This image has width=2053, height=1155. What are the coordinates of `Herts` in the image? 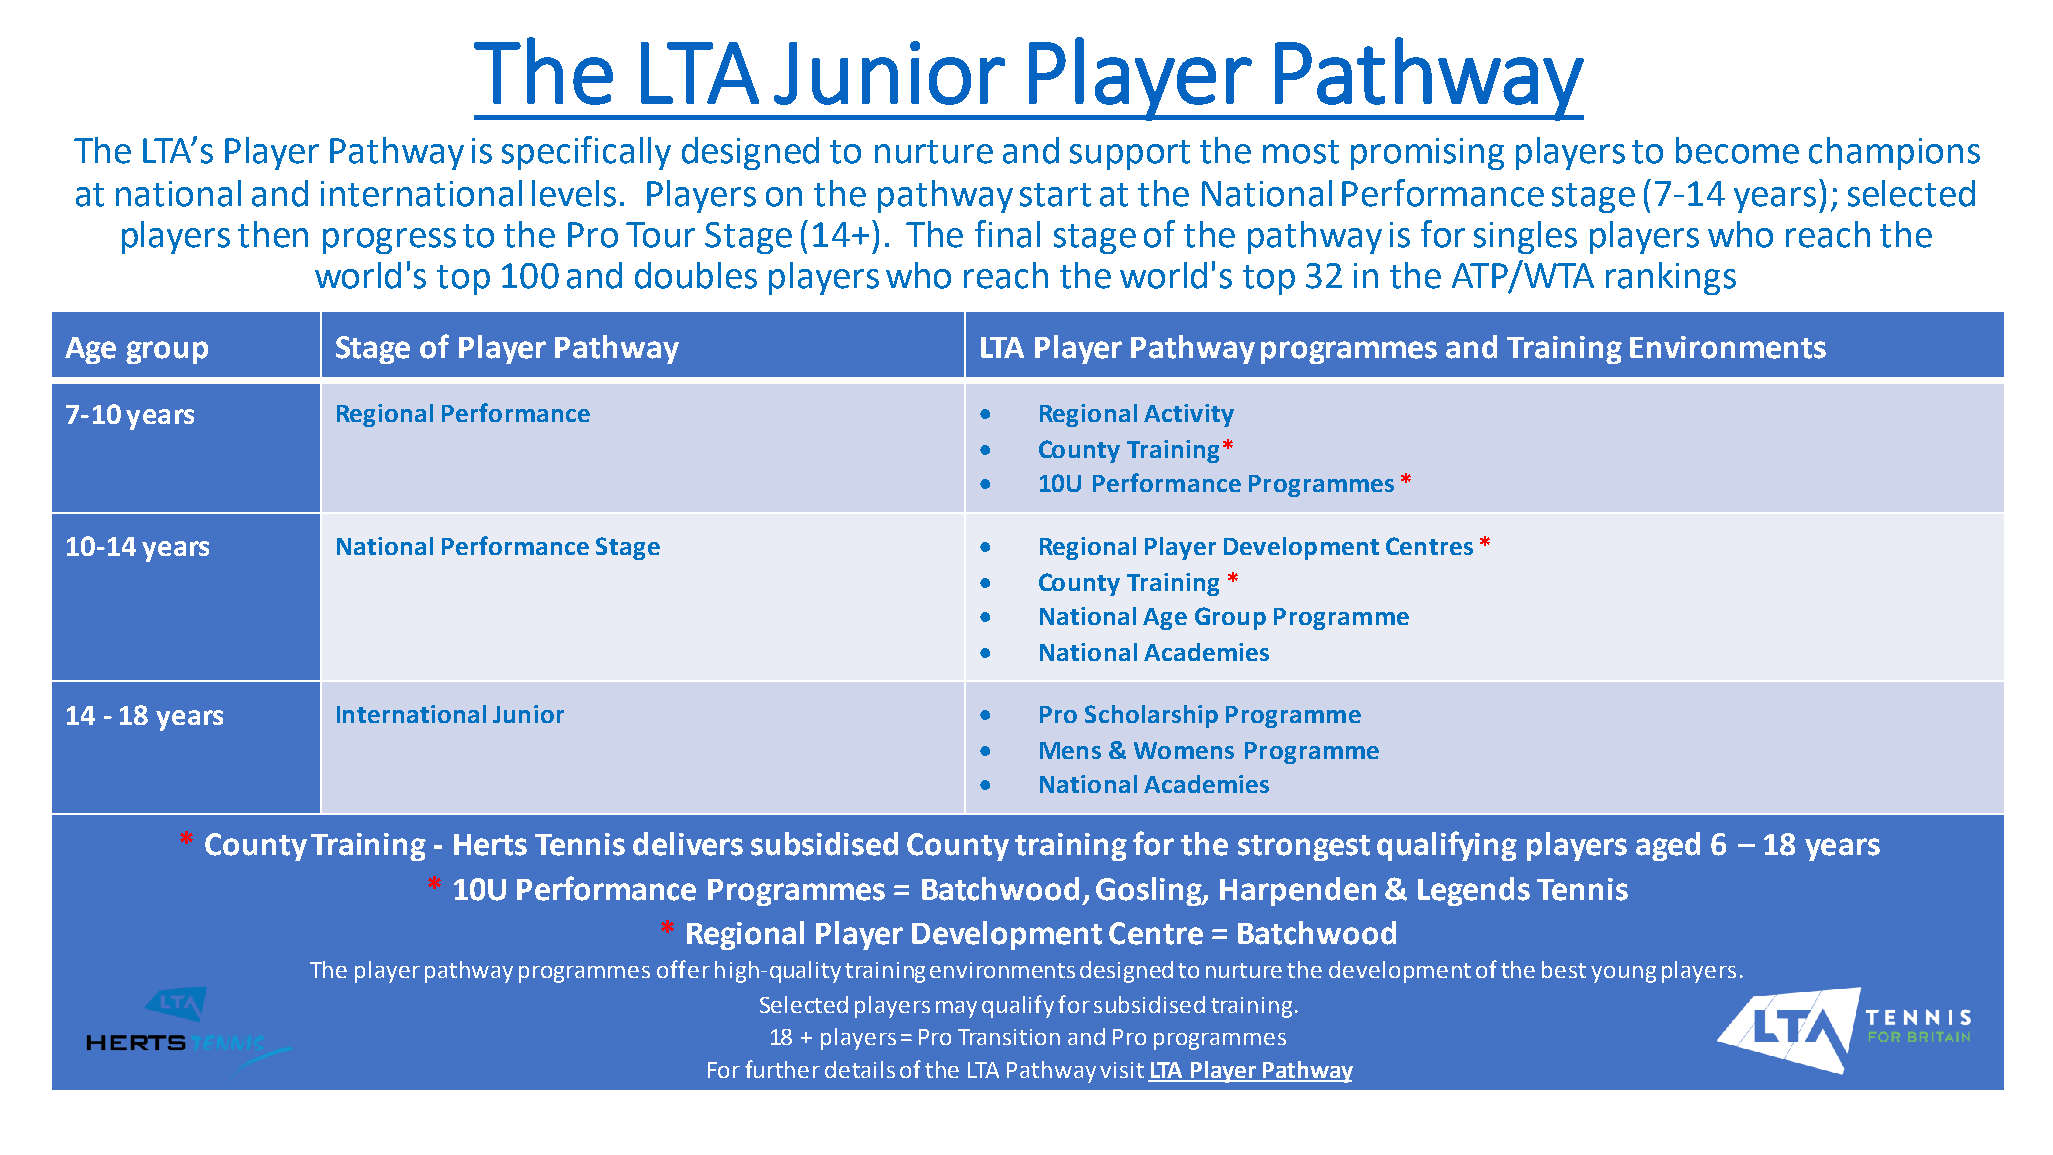 It's located at (490, 845).
